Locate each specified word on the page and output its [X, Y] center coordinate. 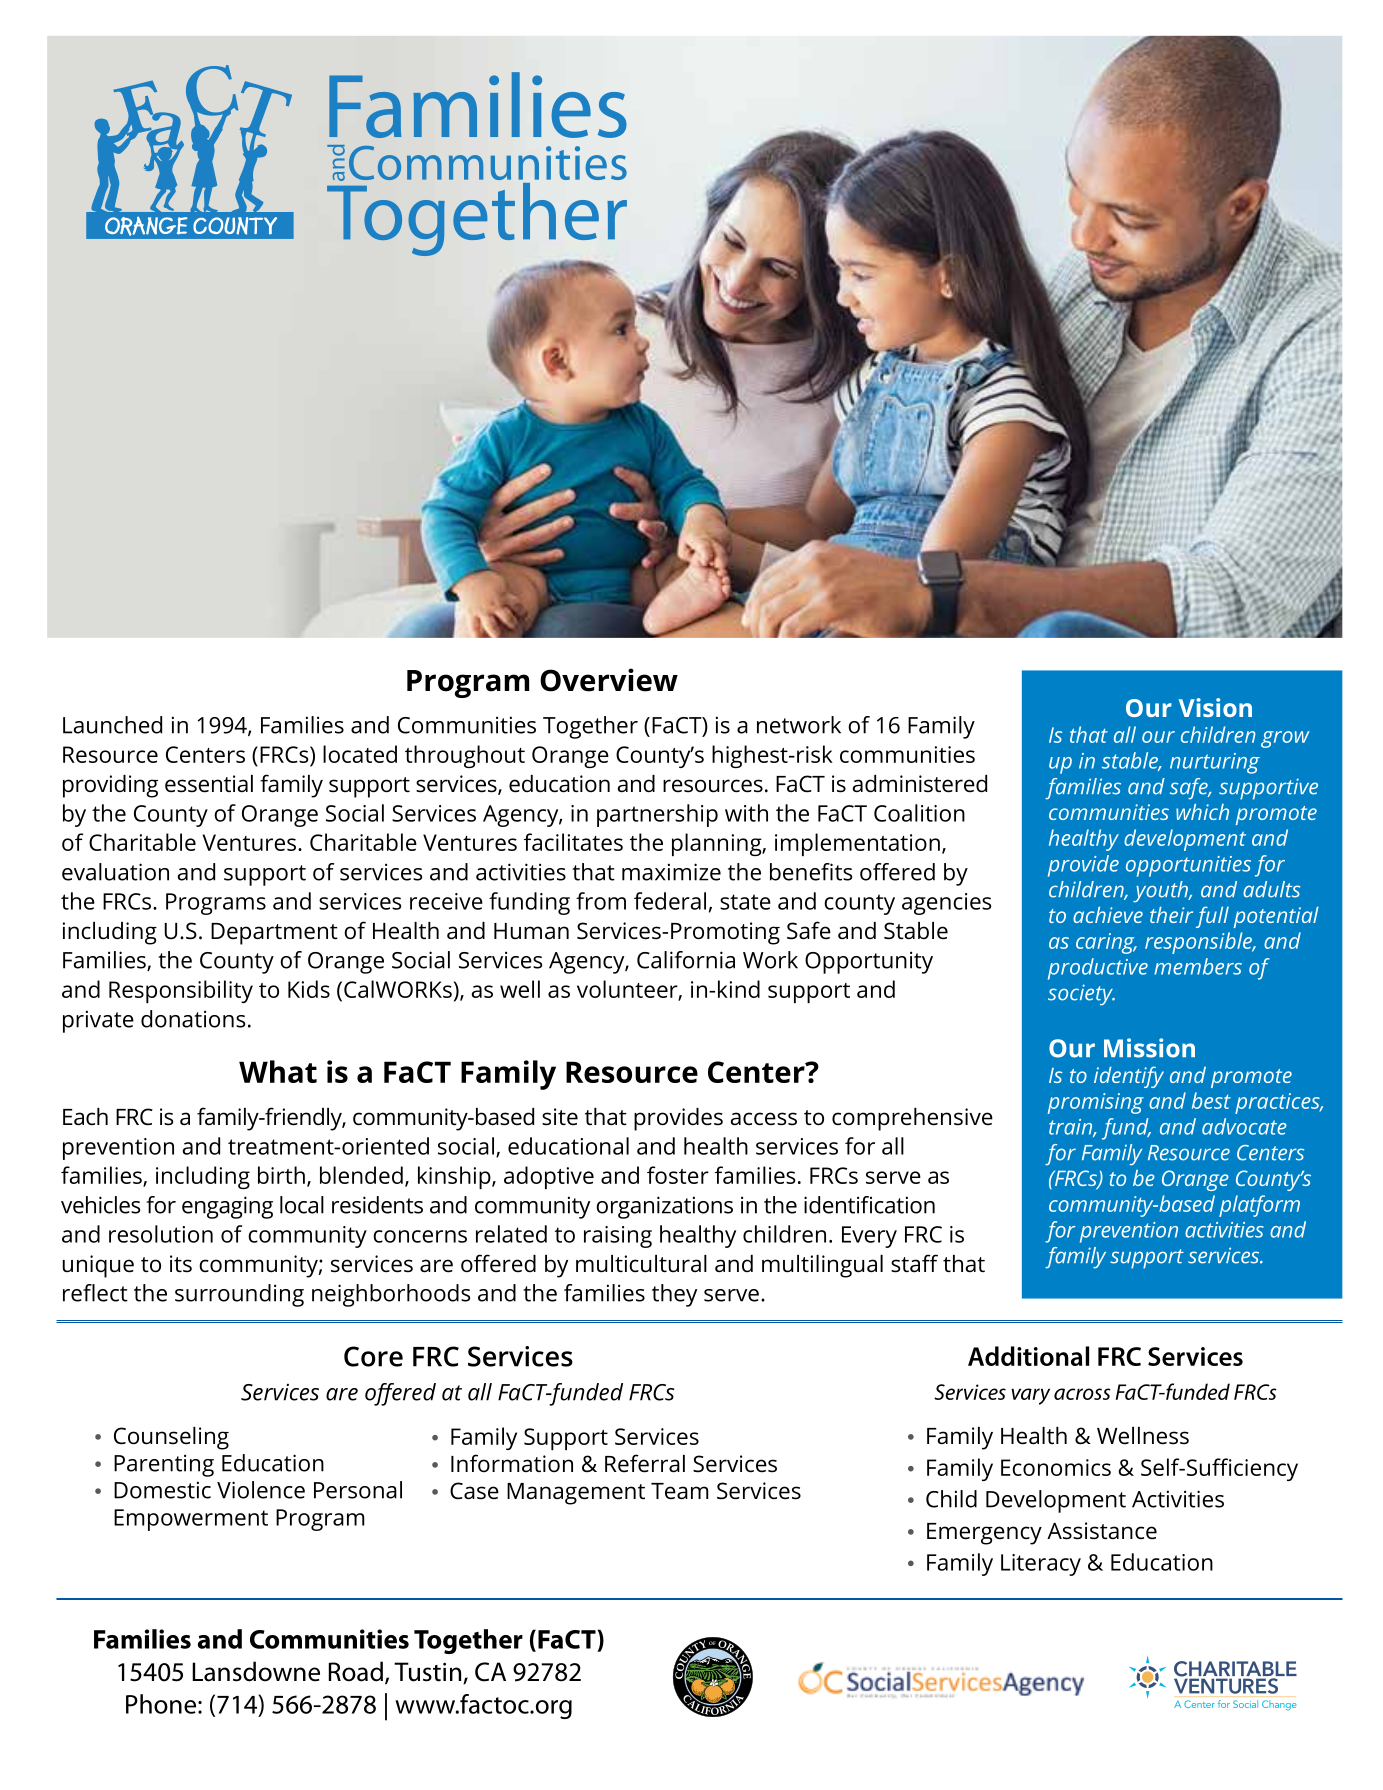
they [674, 1295]
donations [193, 1019]
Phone [161, 1704]
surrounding [239, 1295]
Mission [1149, 1048]
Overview [609, 680]
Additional [1028, 1356]
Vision [1215, 707]
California [686, 960]
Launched [112, 725]
